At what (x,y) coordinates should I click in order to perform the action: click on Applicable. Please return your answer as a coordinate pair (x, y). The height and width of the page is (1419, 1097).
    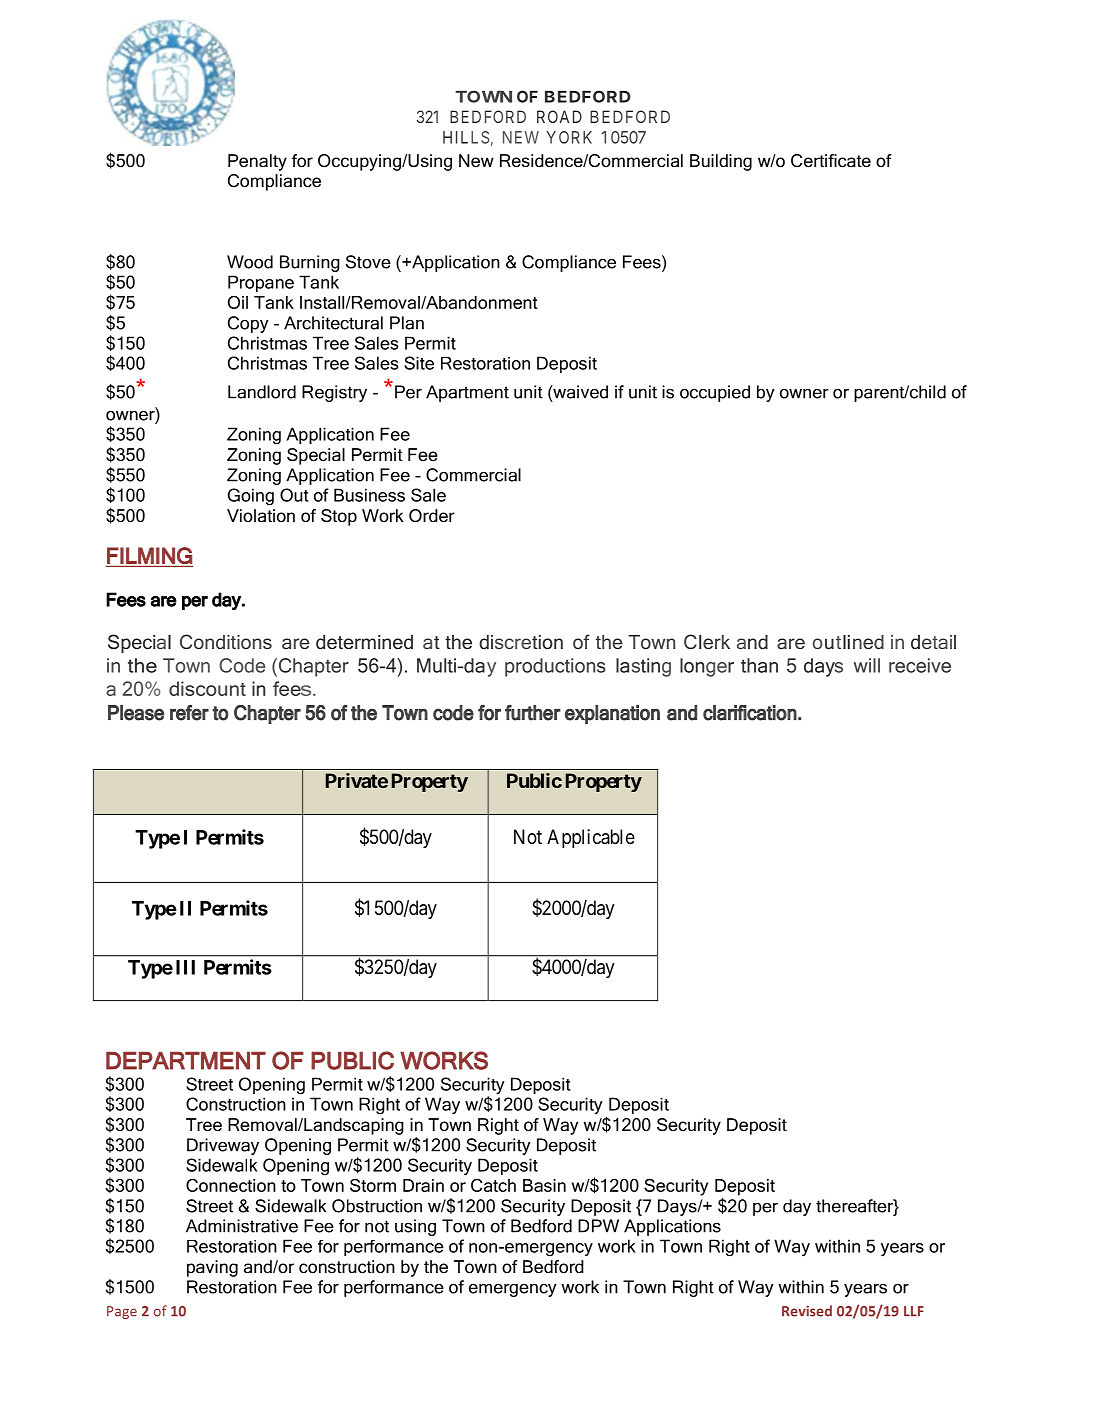
    Looking at the image, I should click on (591, 838).
